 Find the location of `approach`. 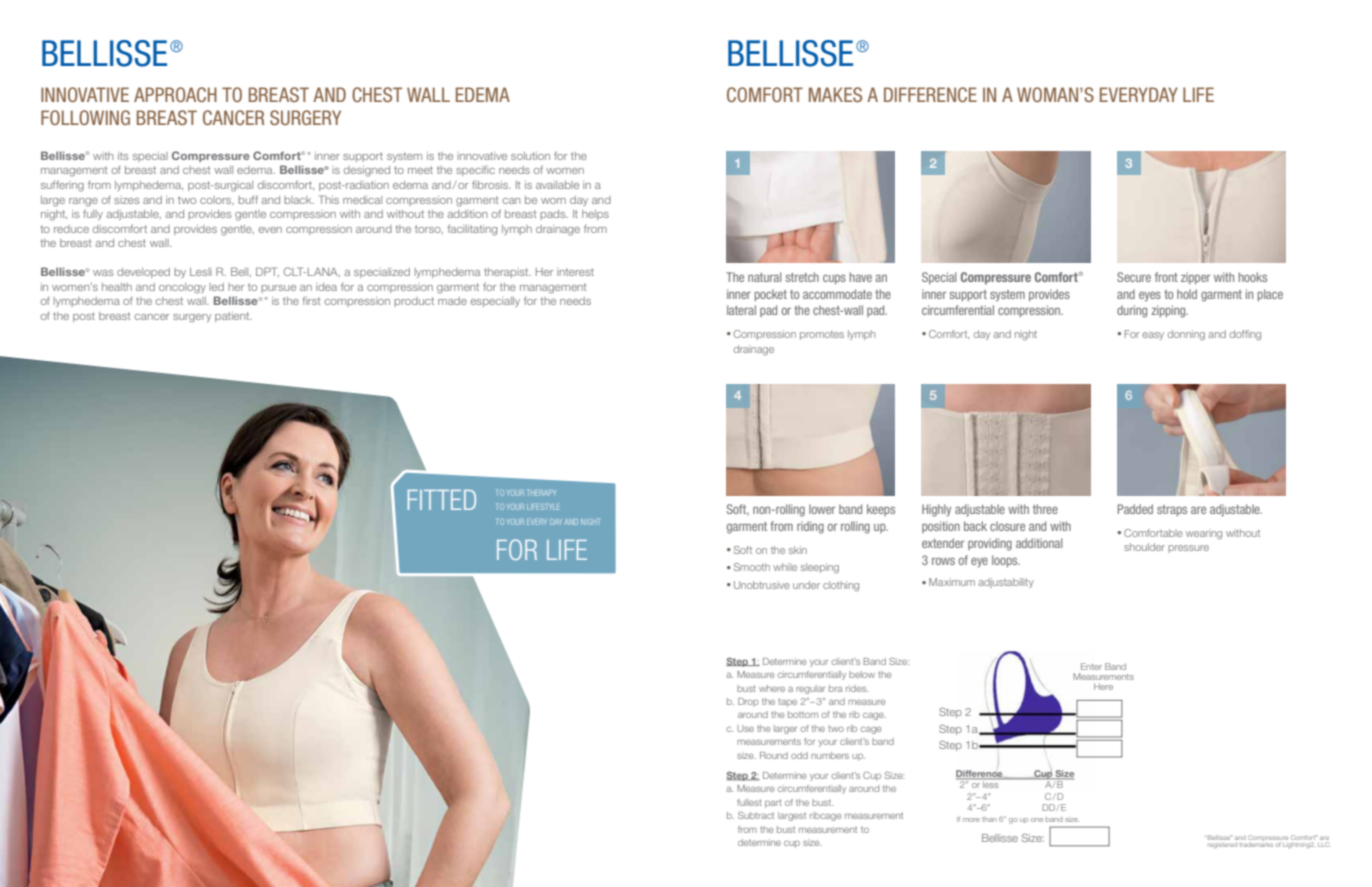

approach is located at coordinates (175, 94).
